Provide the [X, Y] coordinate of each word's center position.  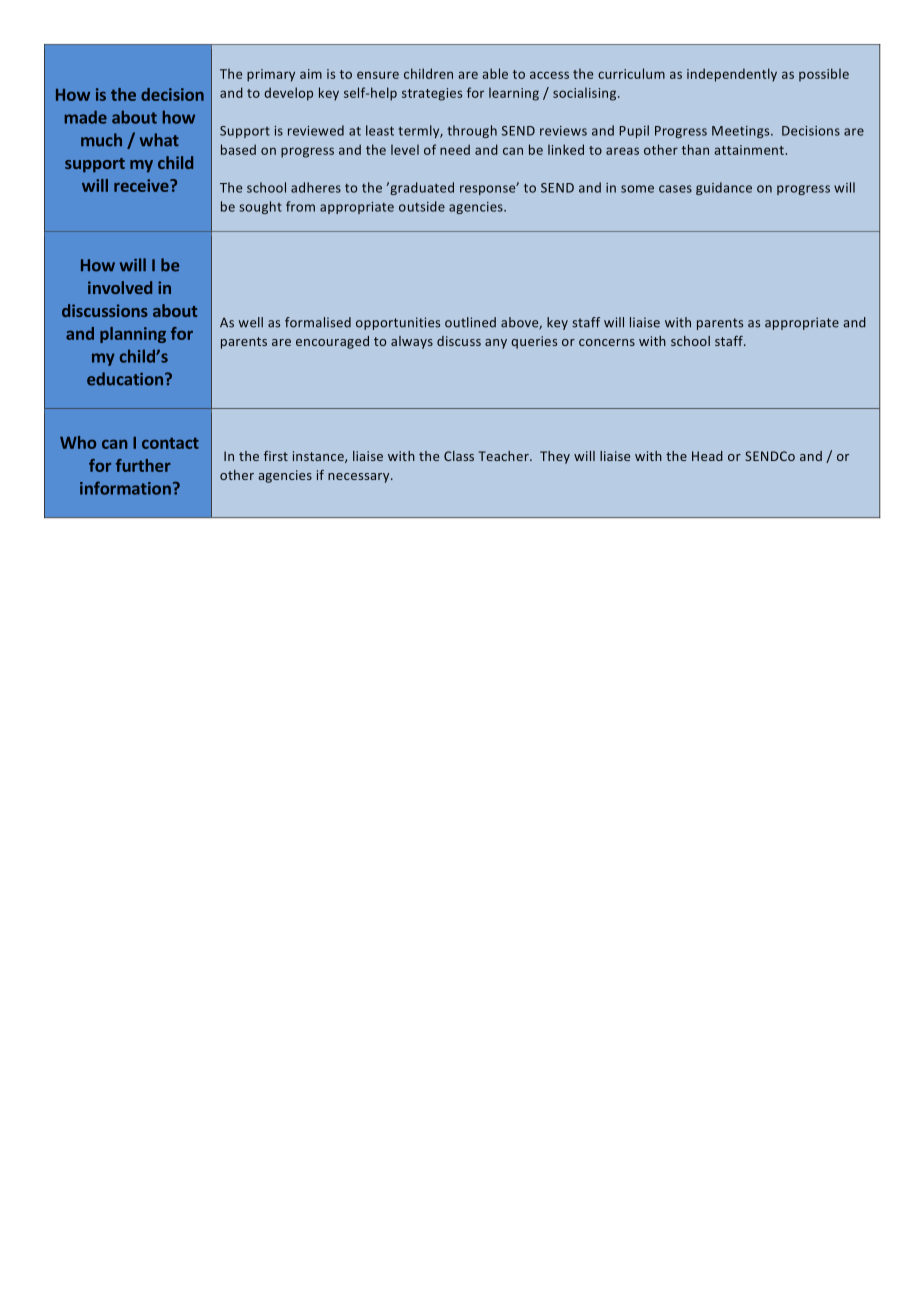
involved [120, 287]
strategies [432, 94]
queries [534, 342]
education [125, 379]
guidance [724, 188]
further [143, 465]
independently [732, 75]
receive [142, 185]
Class [459, 456]
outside [422, 206]
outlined [470, 322]
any [496, 344]
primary [271, 75]
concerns [607, 342]
